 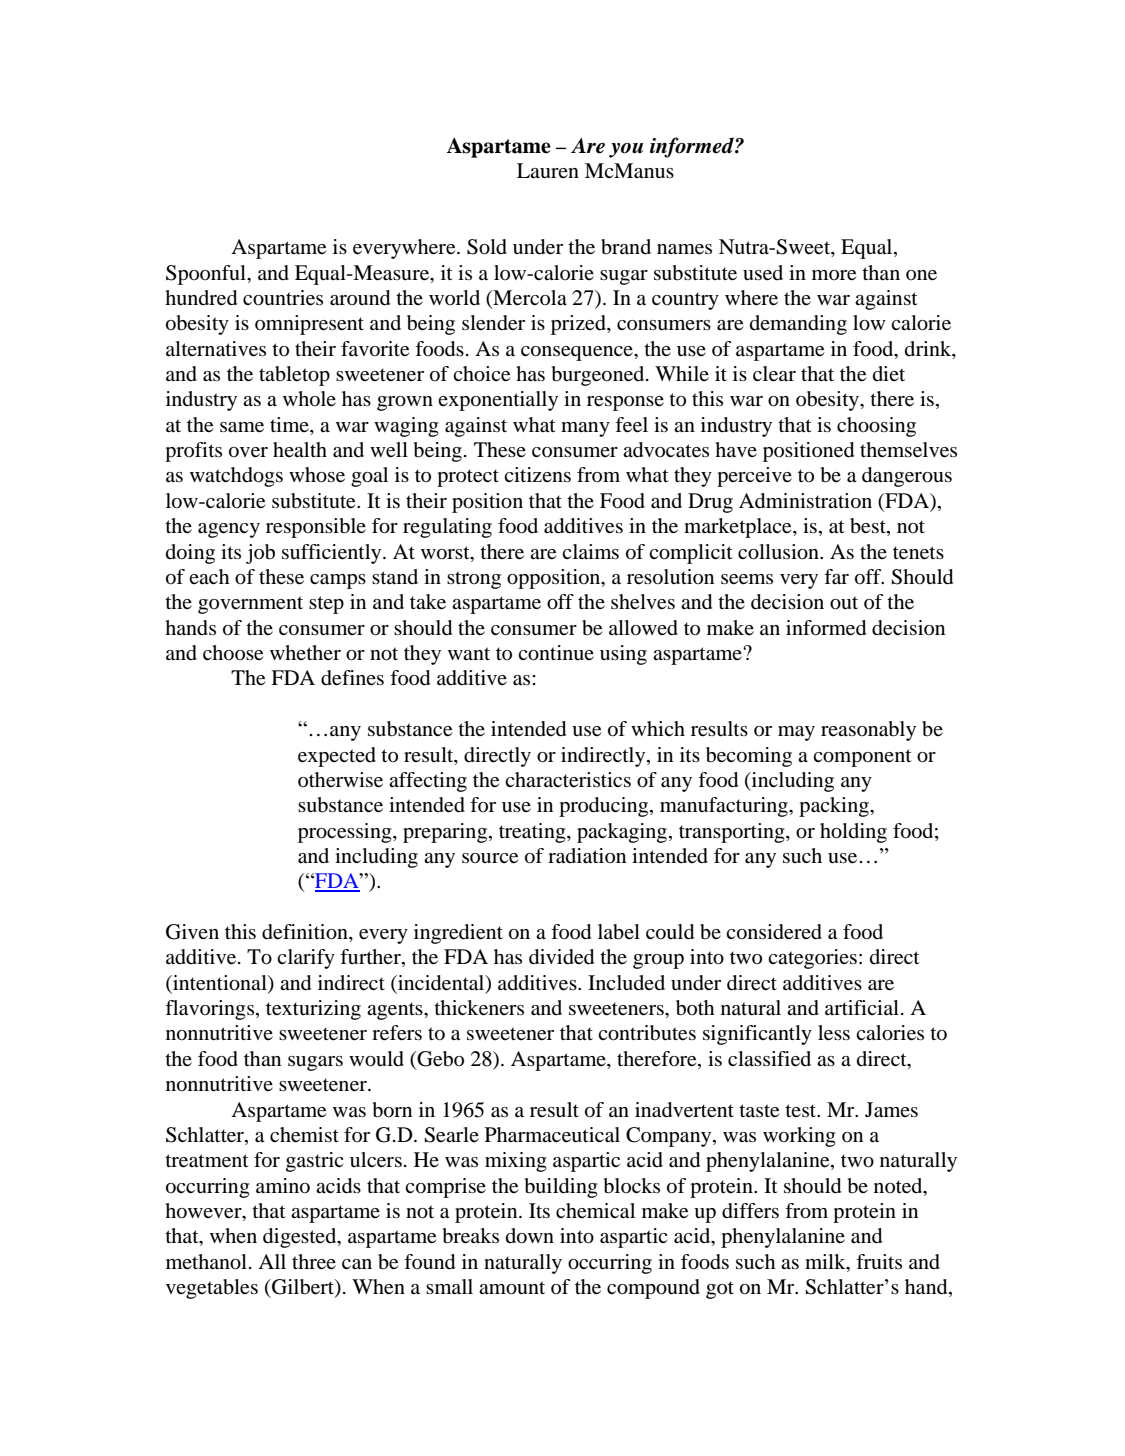 What do you see at coordinates (301, 1238) in the screenshot?
I see `digested` at bounding box center [301, 1238].
